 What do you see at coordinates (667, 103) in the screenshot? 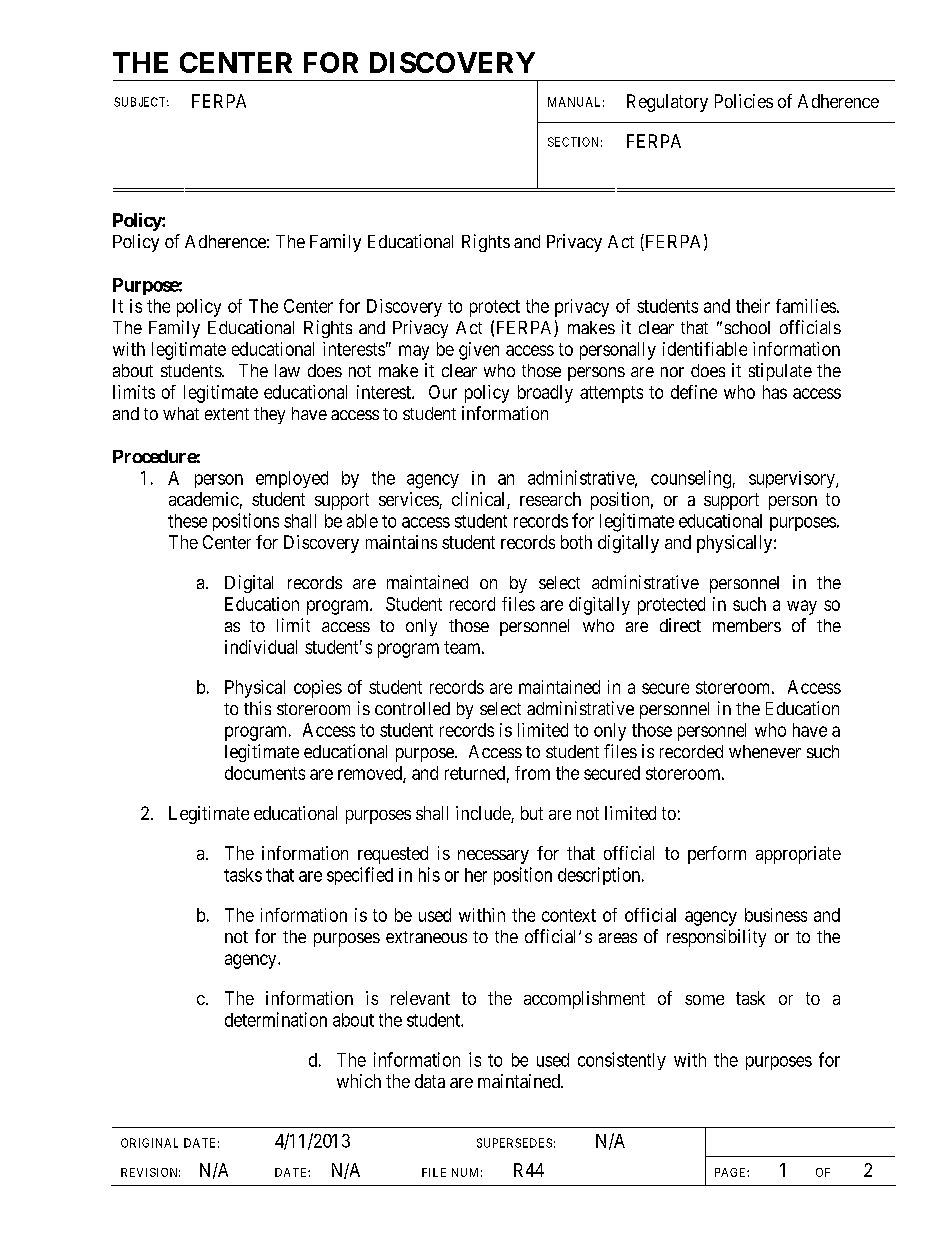
I see `Regulatory` at bounding box center [667, 103].
